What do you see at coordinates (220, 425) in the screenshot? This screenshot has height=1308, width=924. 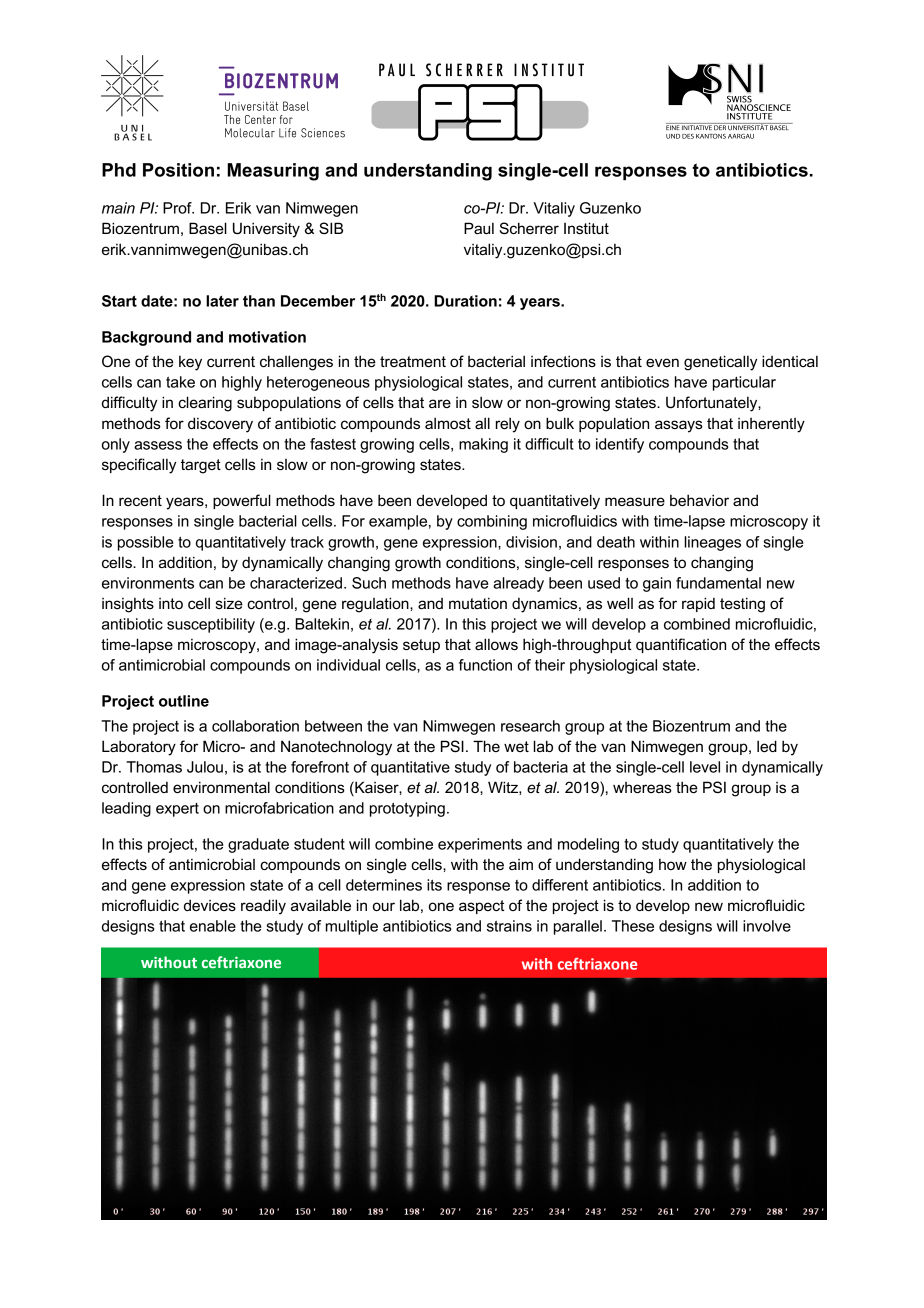 I see `discovery` at bounding box center [220, 425].
